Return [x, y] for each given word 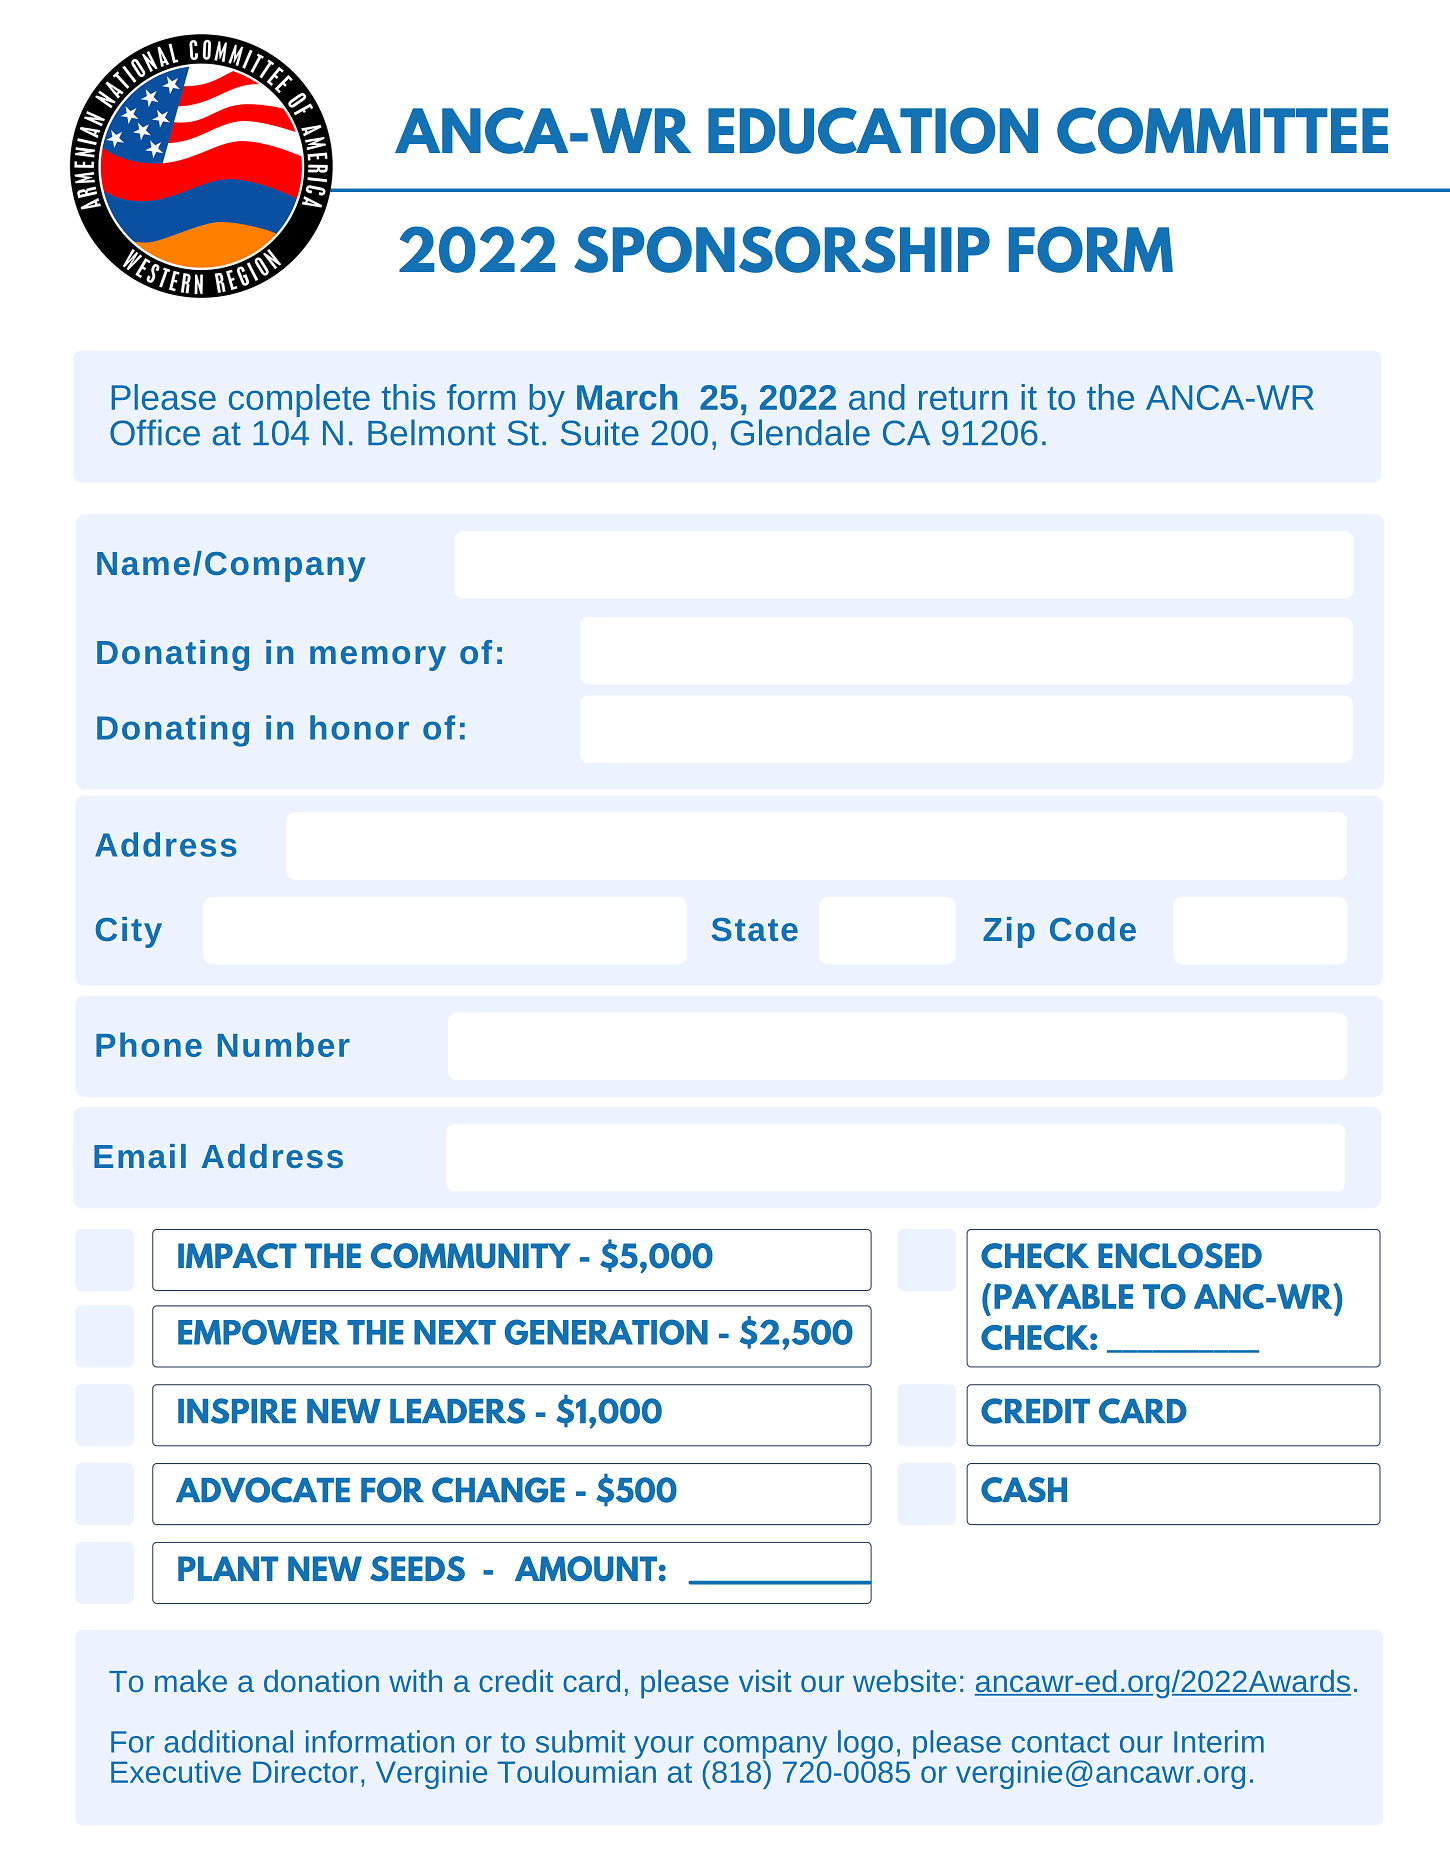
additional [228, 1741]
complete [299, 400]
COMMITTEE [1222, 130]
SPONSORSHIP [782, 249]
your [664, 1747]
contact [1061, 1742]
